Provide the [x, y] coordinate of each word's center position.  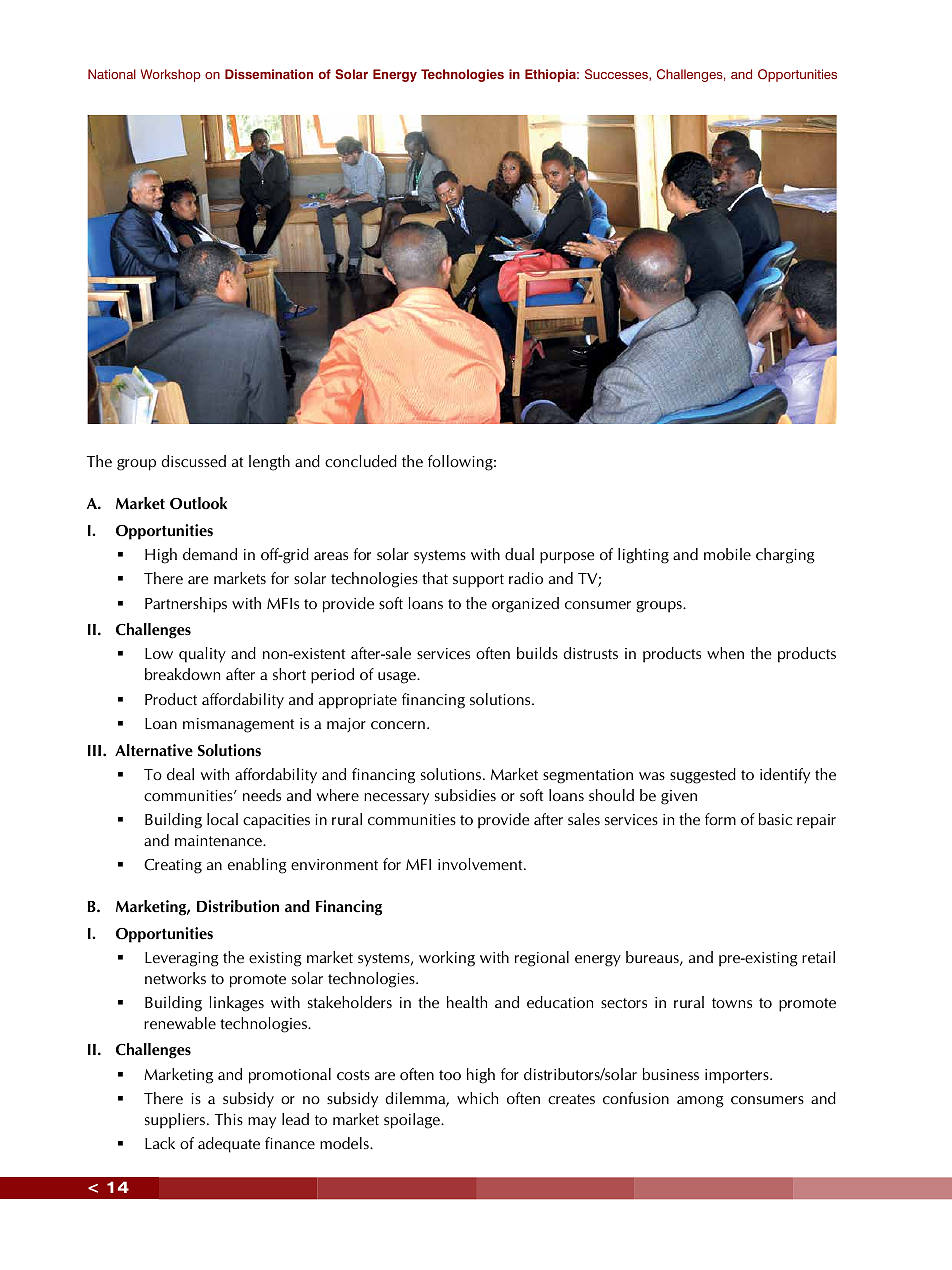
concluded [361, 461]
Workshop [171, 75]
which [477, 1098]
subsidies [465, 795]
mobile [727, 554]
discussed [193, 461]
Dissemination [269, 74]
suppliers [176, 1121]
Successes [617, 75]
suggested [703, 776]
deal [180, 774]
